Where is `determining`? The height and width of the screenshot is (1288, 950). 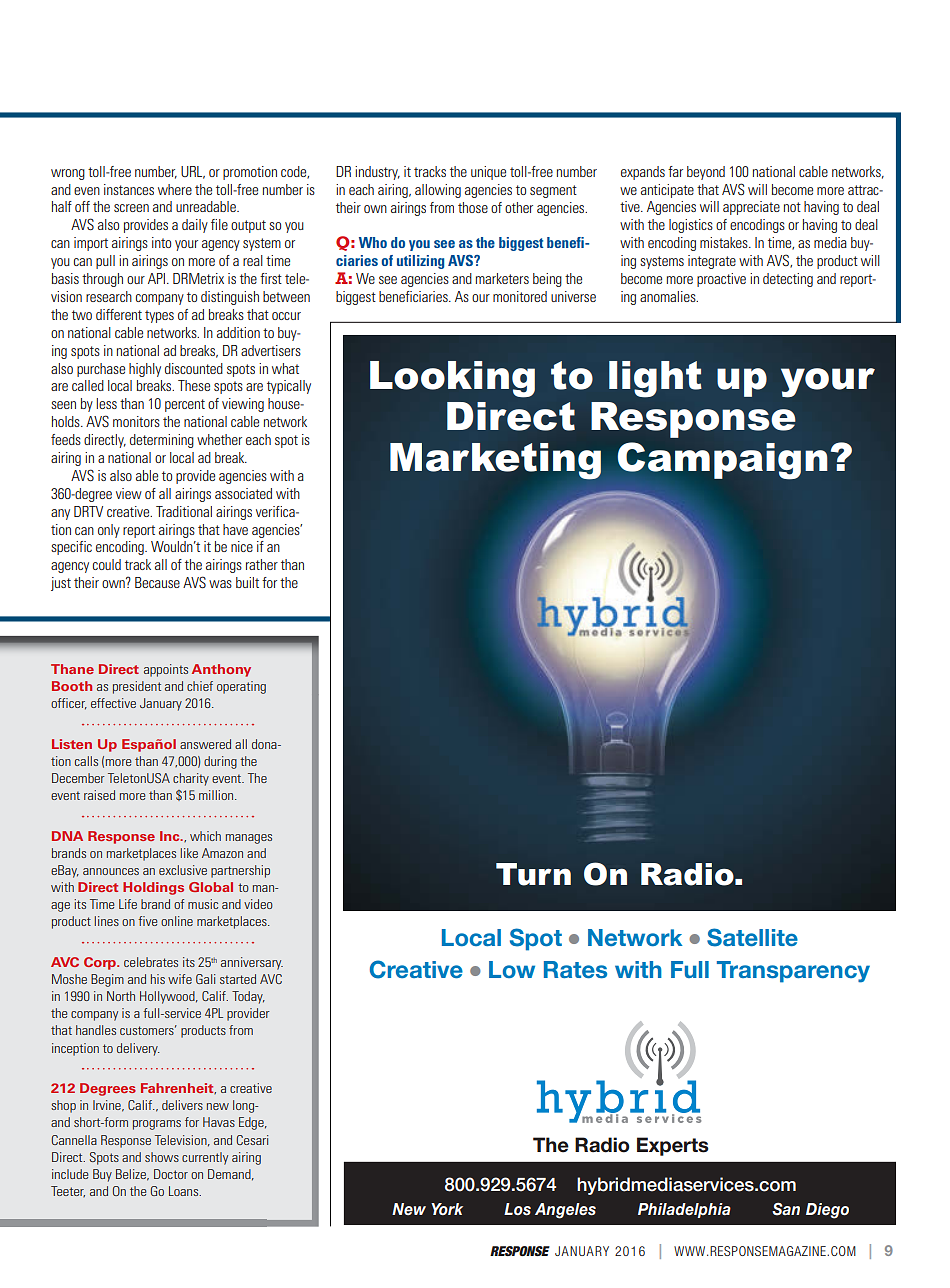 determining is located at coordinates (162, 441).
